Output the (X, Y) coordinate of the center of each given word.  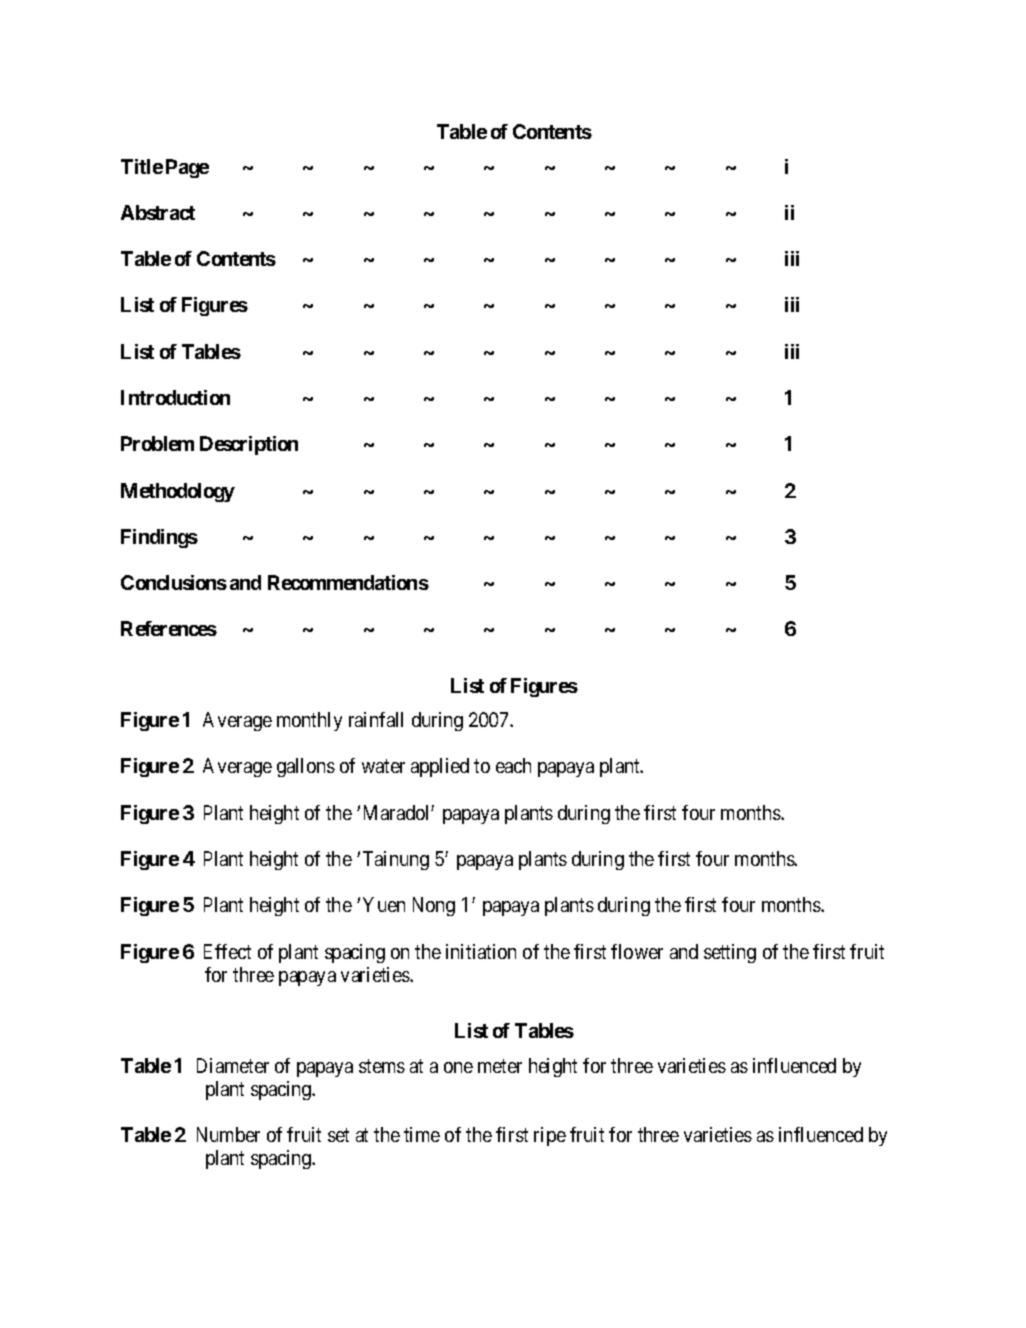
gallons (306, 767)
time (422, 1134)
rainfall (376, 719)
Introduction (175, 397)
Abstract (158, 212)
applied (440, 767)
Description (249, 445)
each (513, 765)
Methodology (178, 492)
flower (637, 951)
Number (228, 1134)
